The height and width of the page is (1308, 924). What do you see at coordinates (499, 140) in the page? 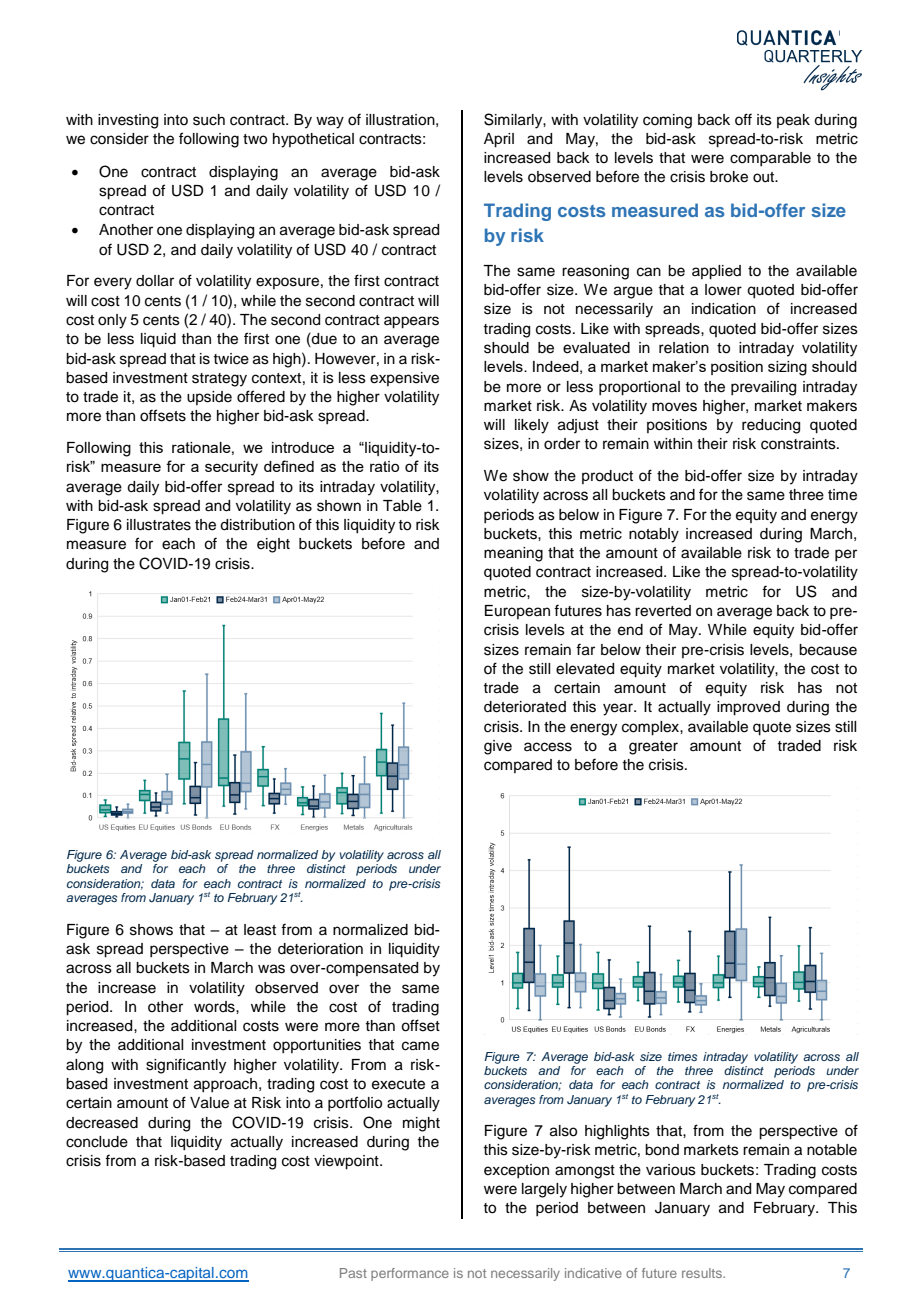
I see `April` at bounding box center [499, 140].
